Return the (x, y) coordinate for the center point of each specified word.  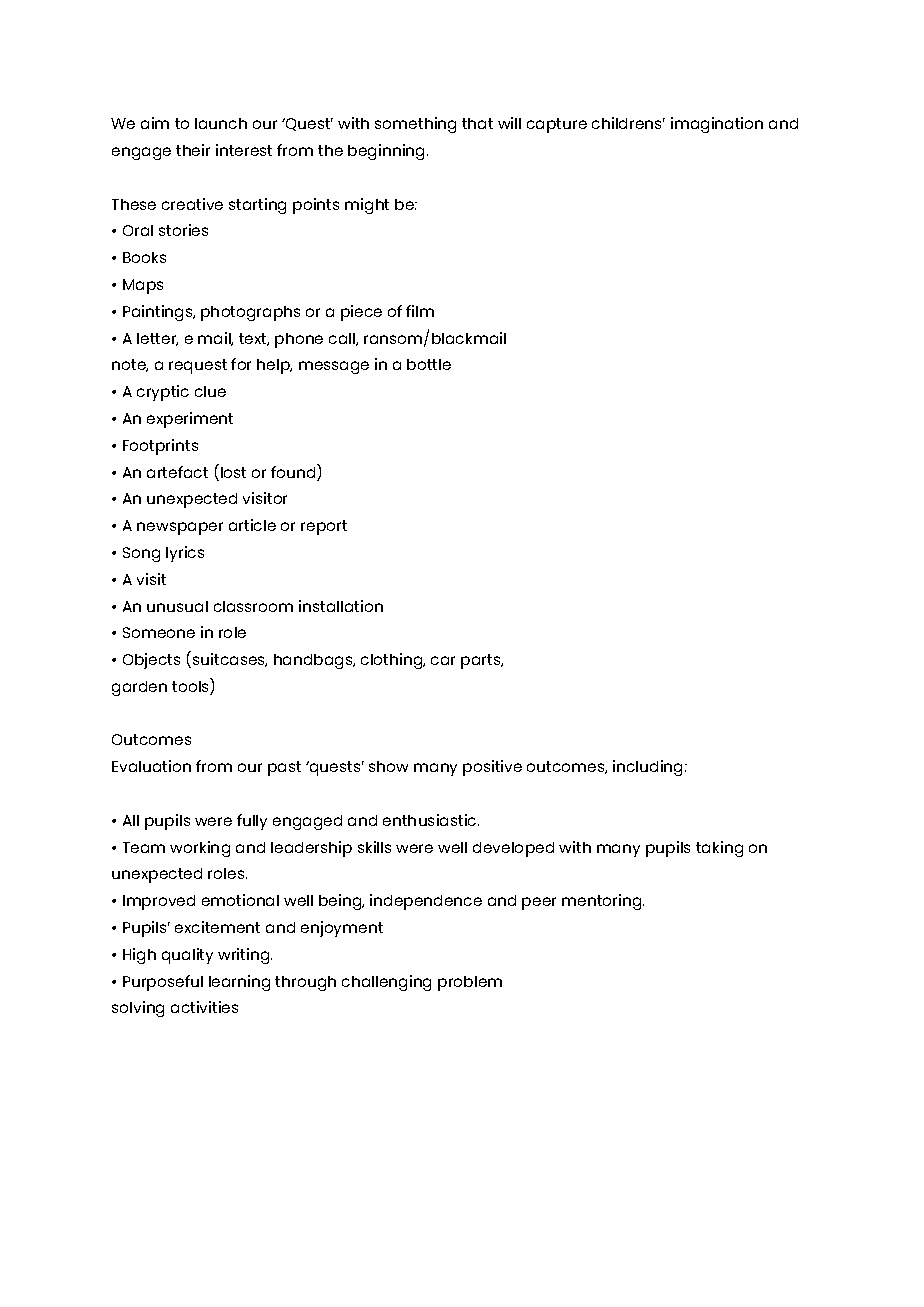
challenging (386, 983)
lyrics (185, 554)
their (193, 150)
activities (204, 1007)
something (415, 125)
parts (482, 661)
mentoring (603, 902)
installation (341, 606)
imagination (717, 125)
